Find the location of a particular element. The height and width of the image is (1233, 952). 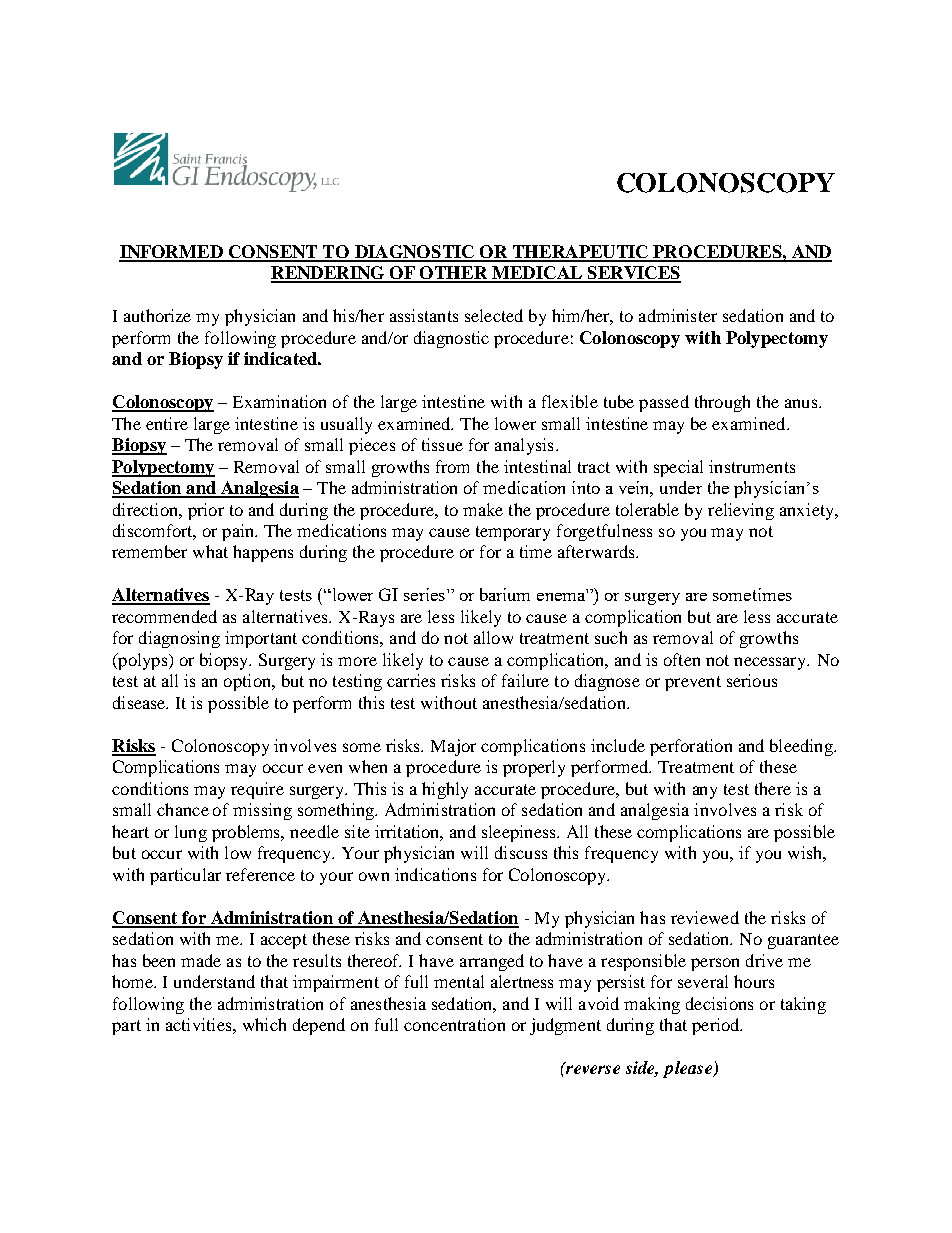

concentration is located at coordinates (454, 1024).
